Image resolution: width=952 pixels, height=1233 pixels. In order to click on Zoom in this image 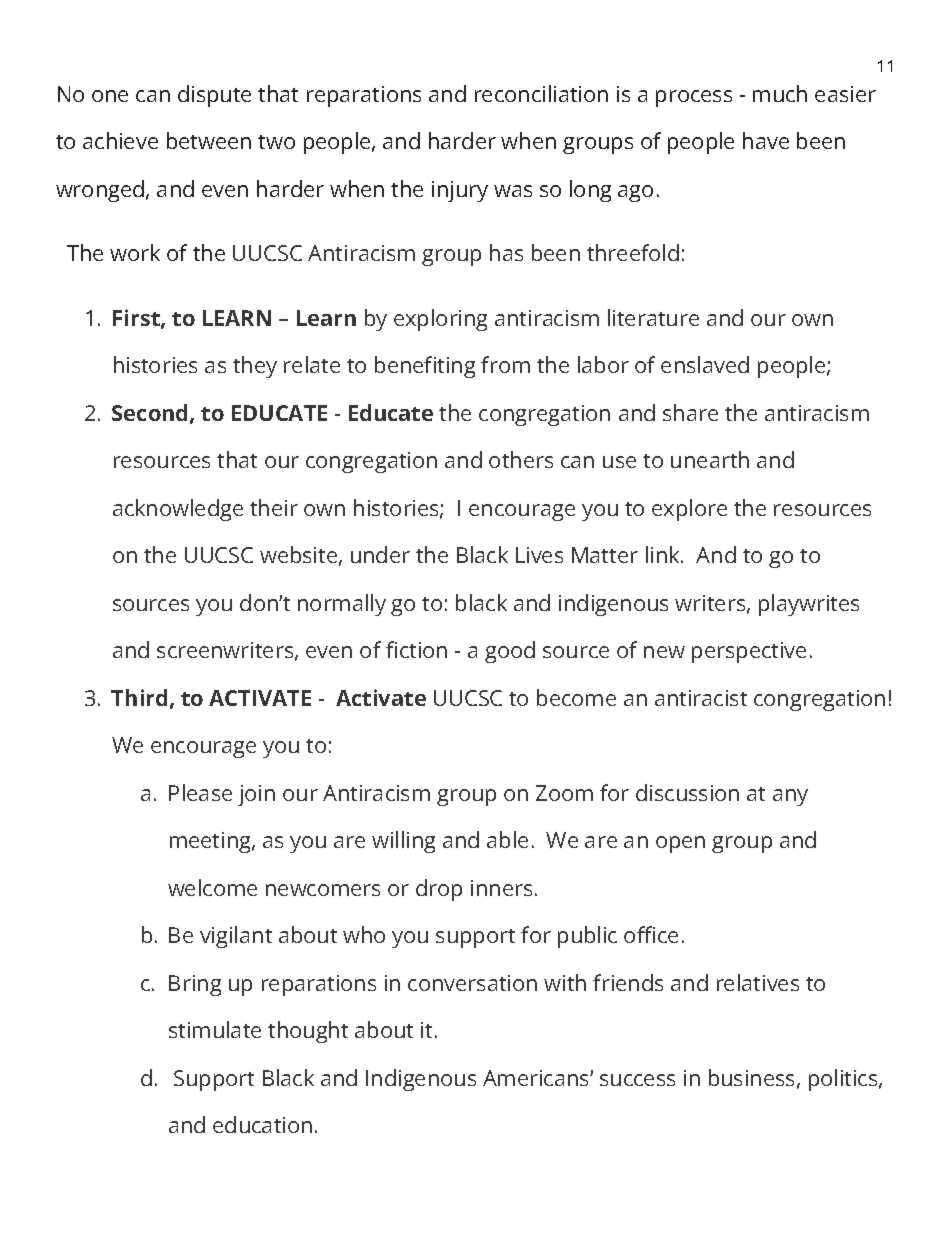, I will do `click(564, 793)`.
